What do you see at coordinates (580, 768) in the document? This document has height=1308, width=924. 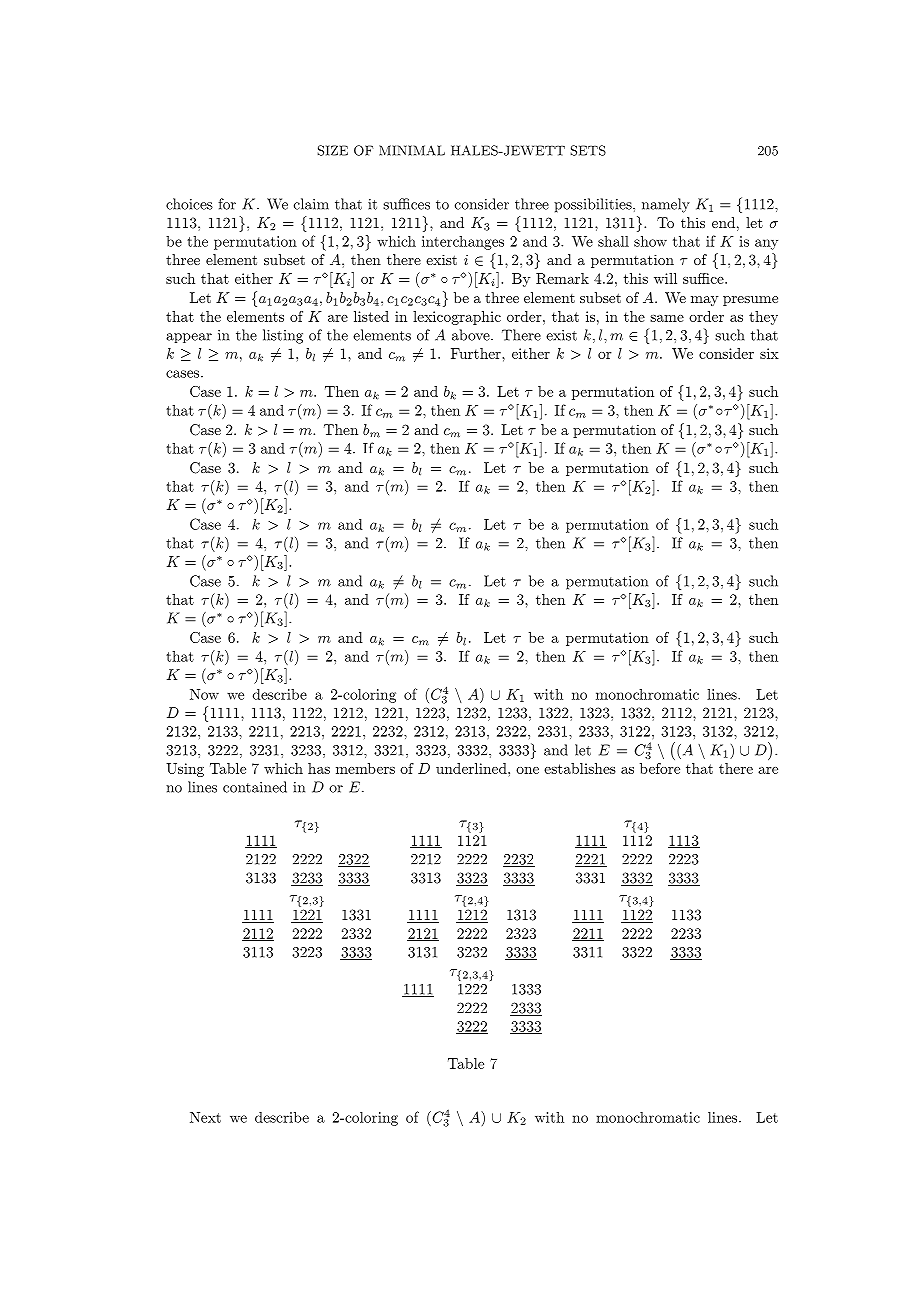 I see `establishes` at bounding box center [580, 768].
